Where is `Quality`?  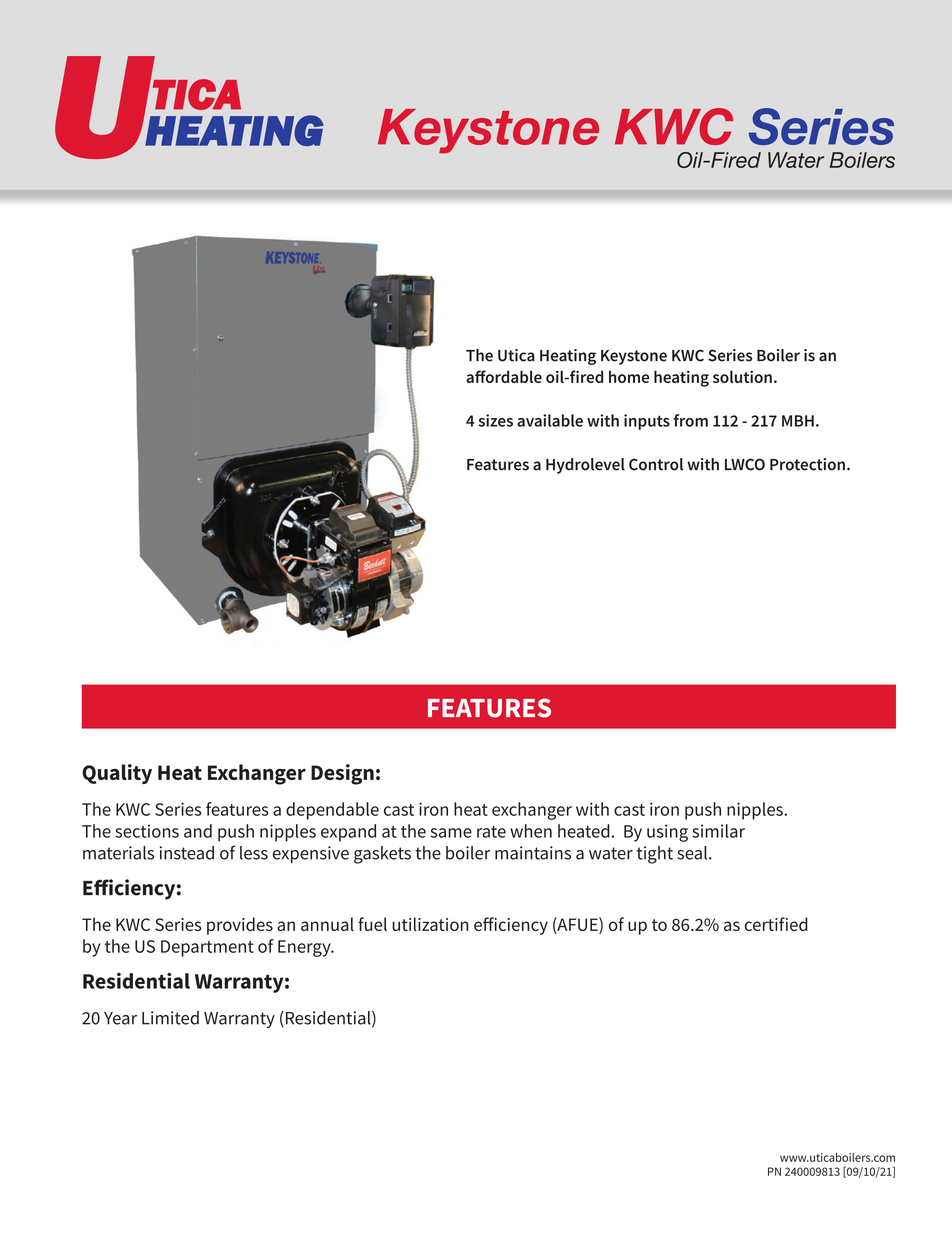 Quality is located at coordinates (117, 774).
